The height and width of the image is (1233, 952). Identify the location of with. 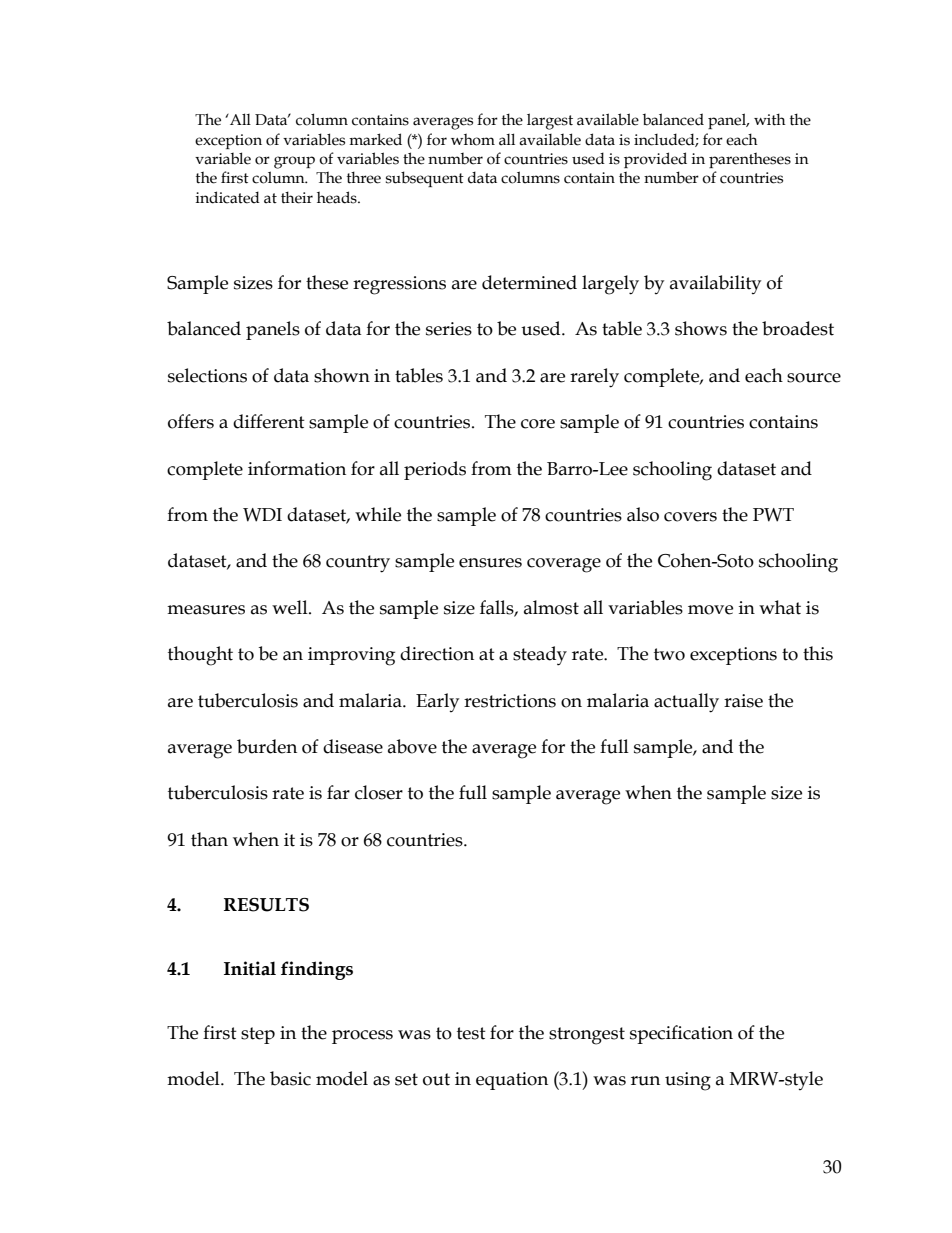
(770, 119).
